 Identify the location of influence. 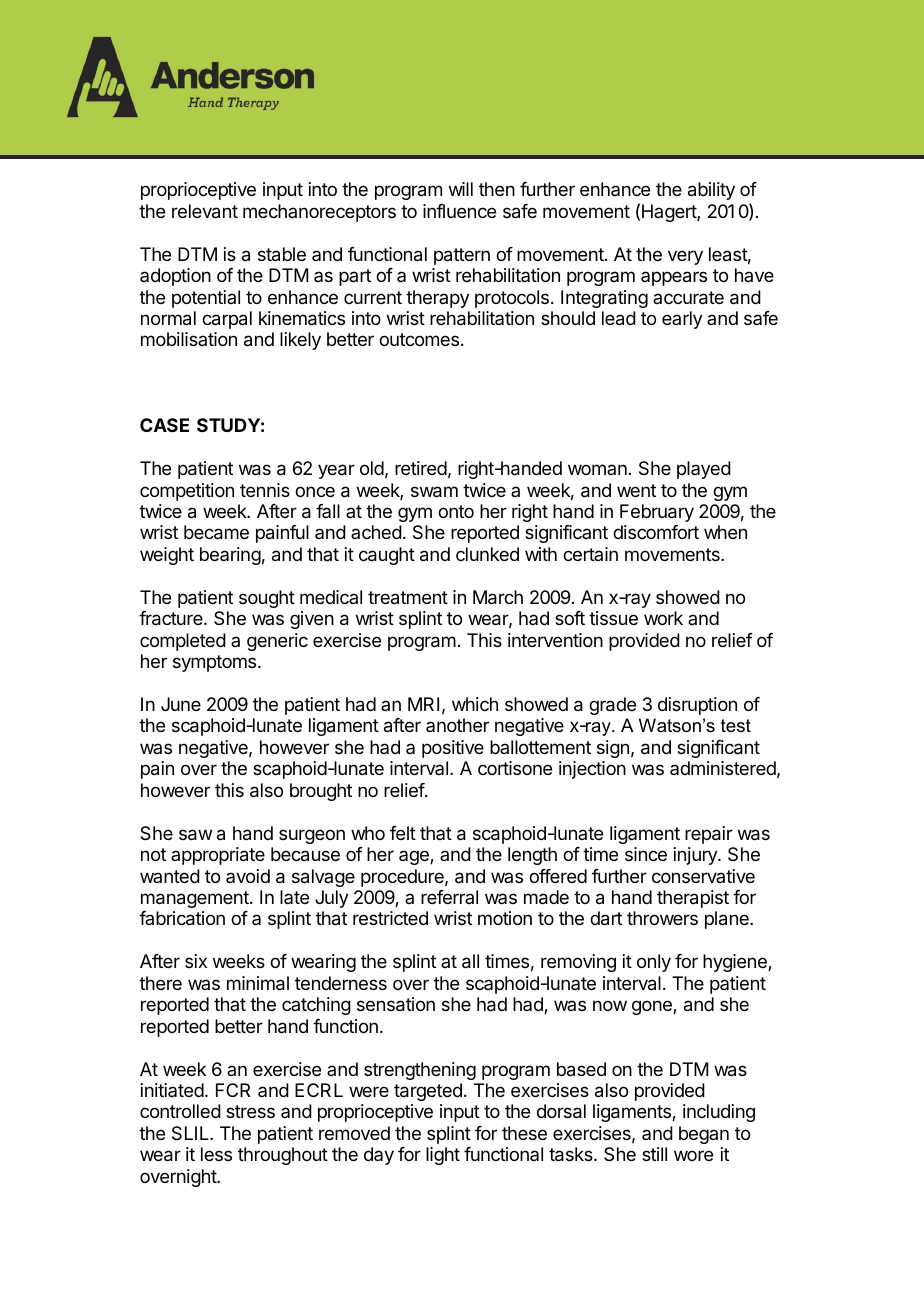
(459, 211).
